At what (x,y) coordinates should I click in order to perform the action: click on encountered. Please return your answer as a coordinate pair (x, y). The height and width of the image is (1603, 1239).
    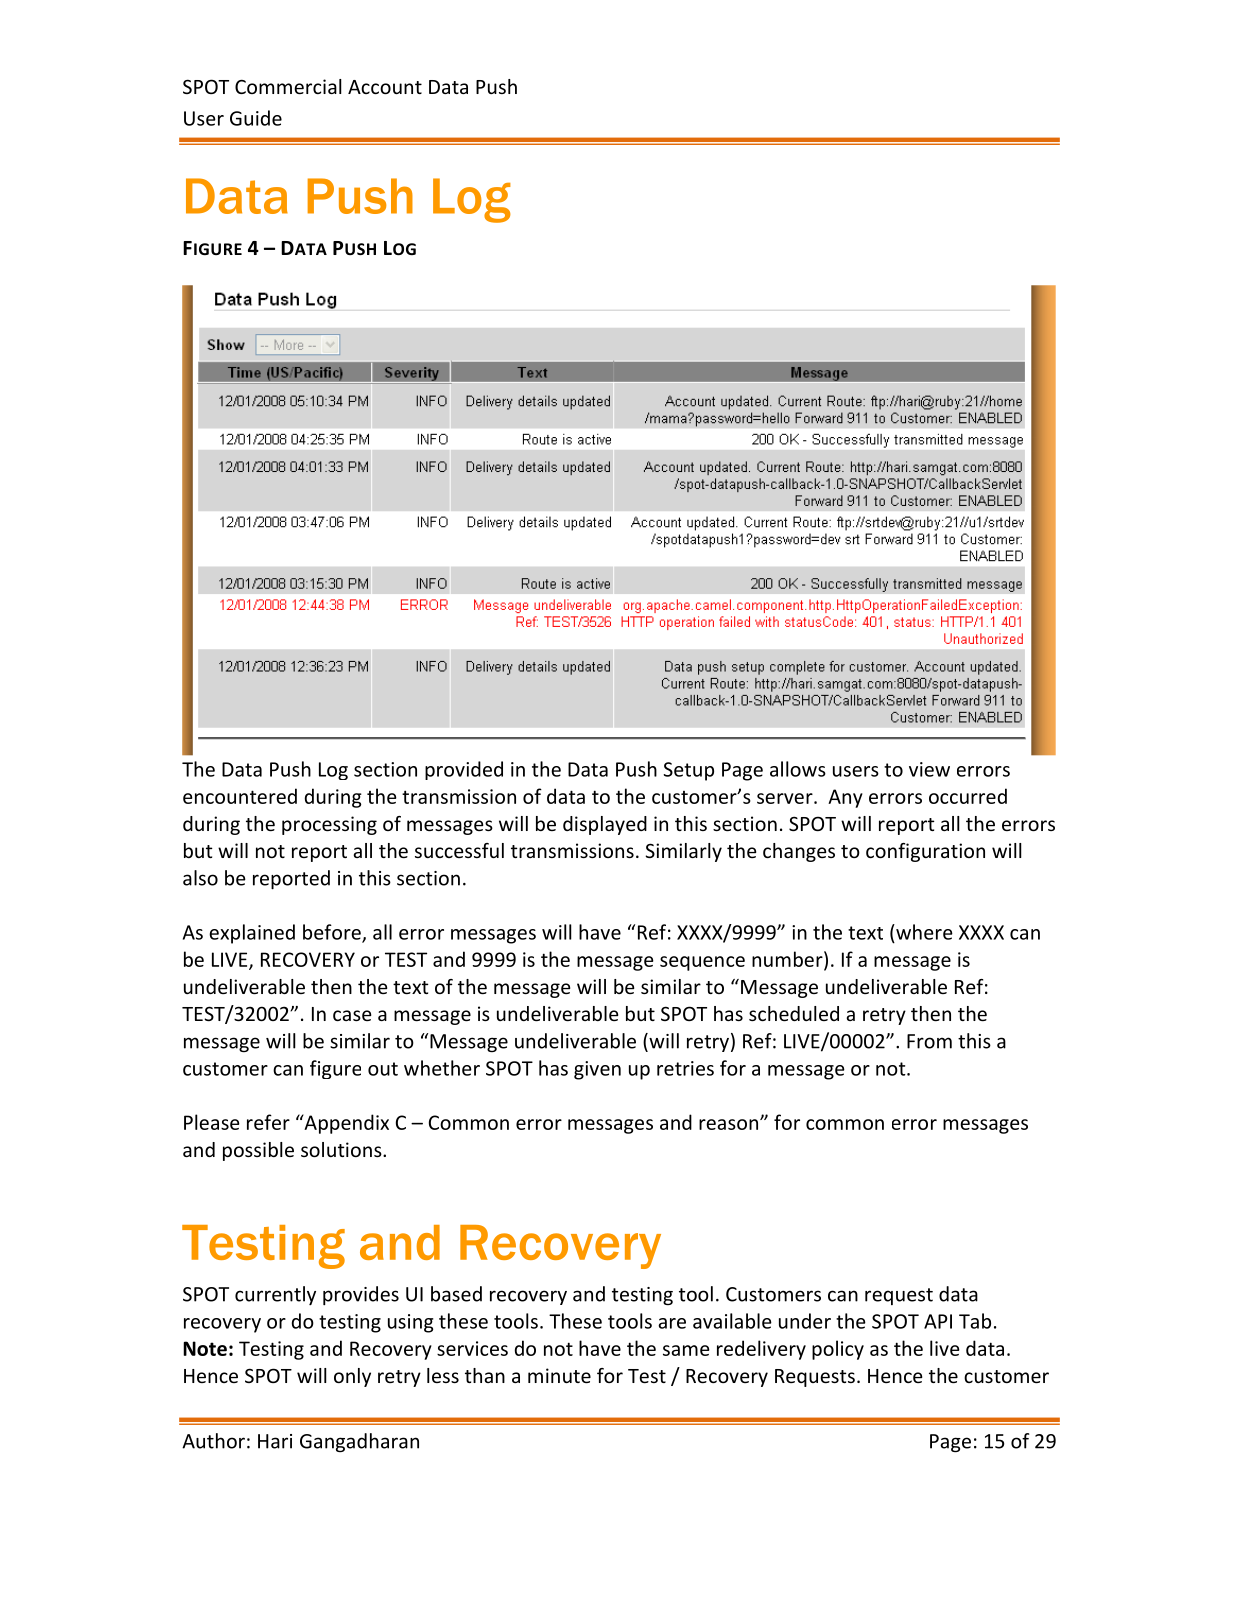
    Looking at the image, I should click on (240, 796).
